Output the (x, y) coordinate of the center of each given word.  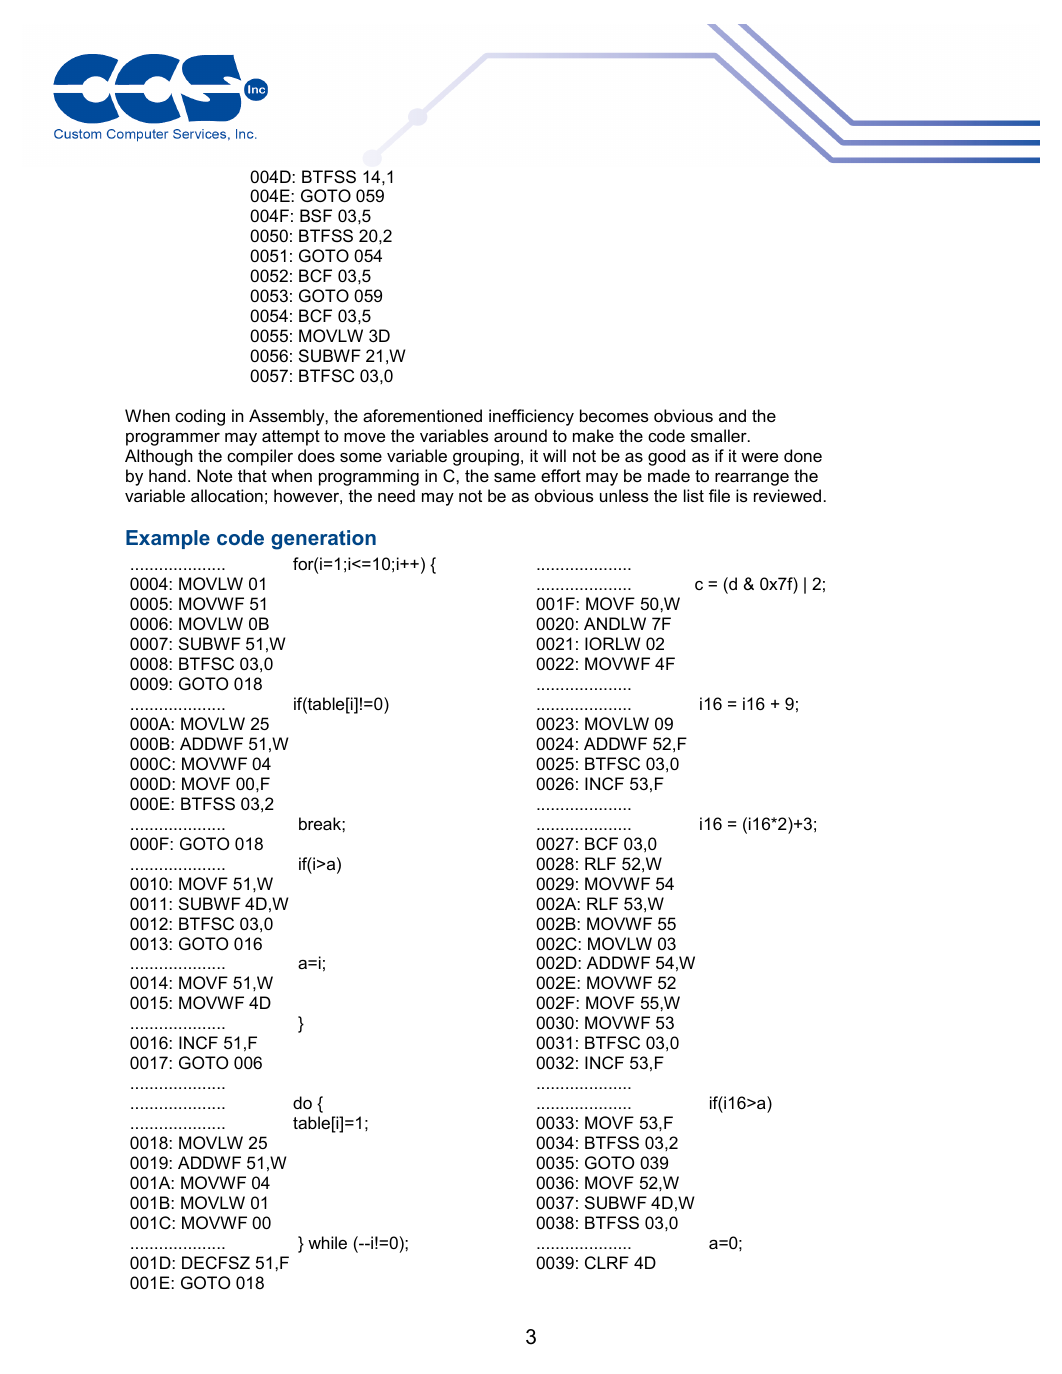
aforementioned (422, 415)
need (396, 495)
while (327, 1242)
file (719, 495)
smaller (720, 435)
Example (168, 539)
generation (323, 540)
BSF (316, 215)
